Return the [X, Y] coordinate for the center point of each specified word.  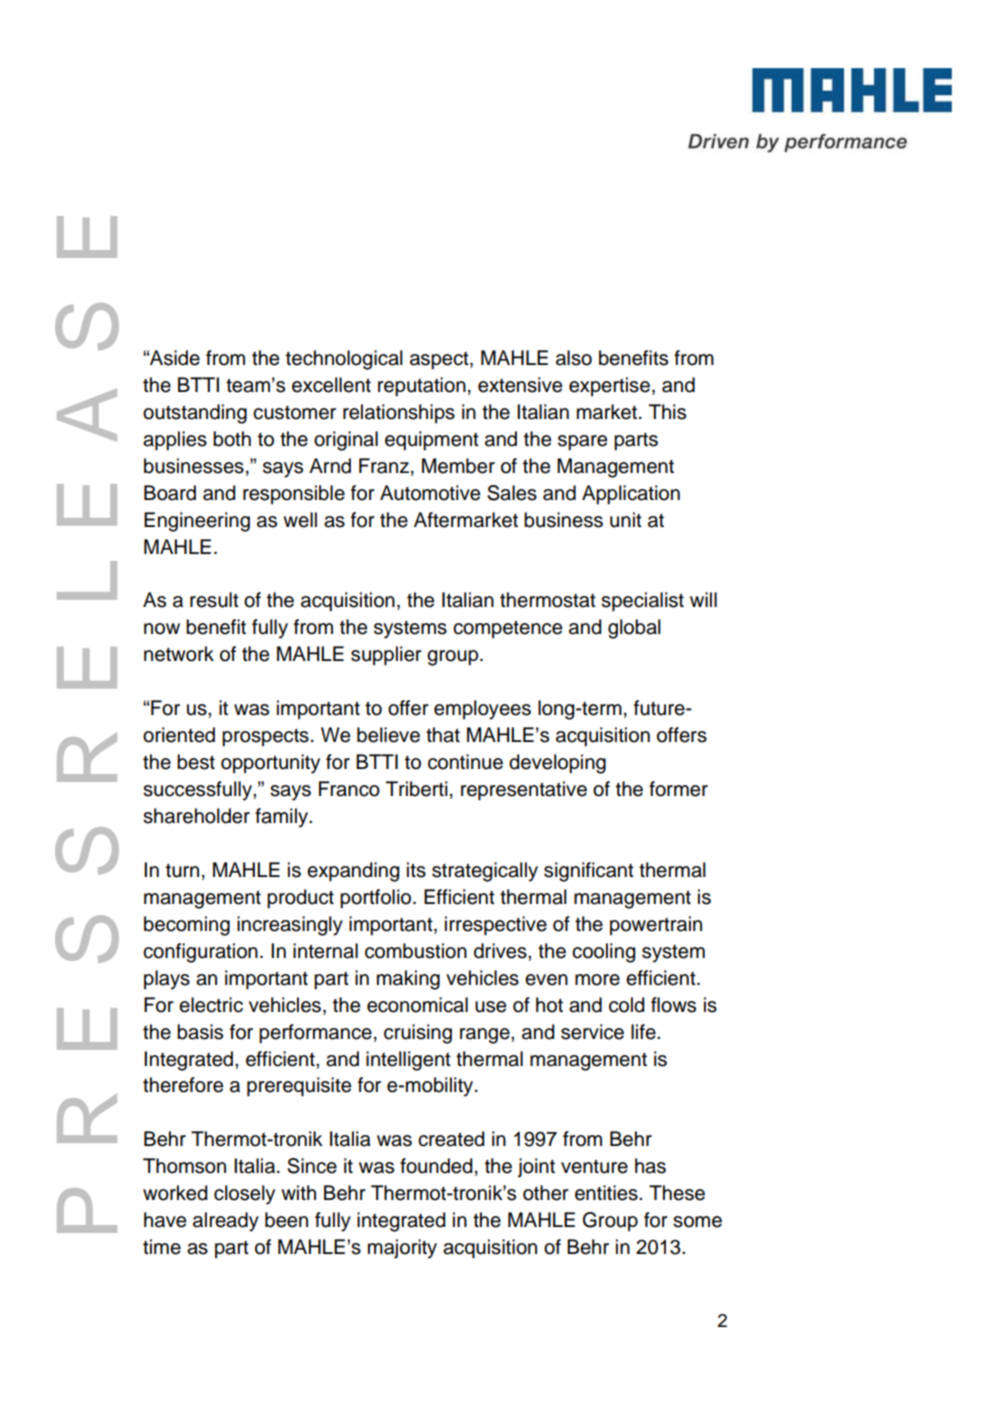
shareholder [196, 816]
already [226, 1222]
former [678, 789]
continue [465, 762]
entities [607, 1193]
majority [402, 1249]
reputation [422, 387]
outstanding [195, 414]
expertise [609, 386]
